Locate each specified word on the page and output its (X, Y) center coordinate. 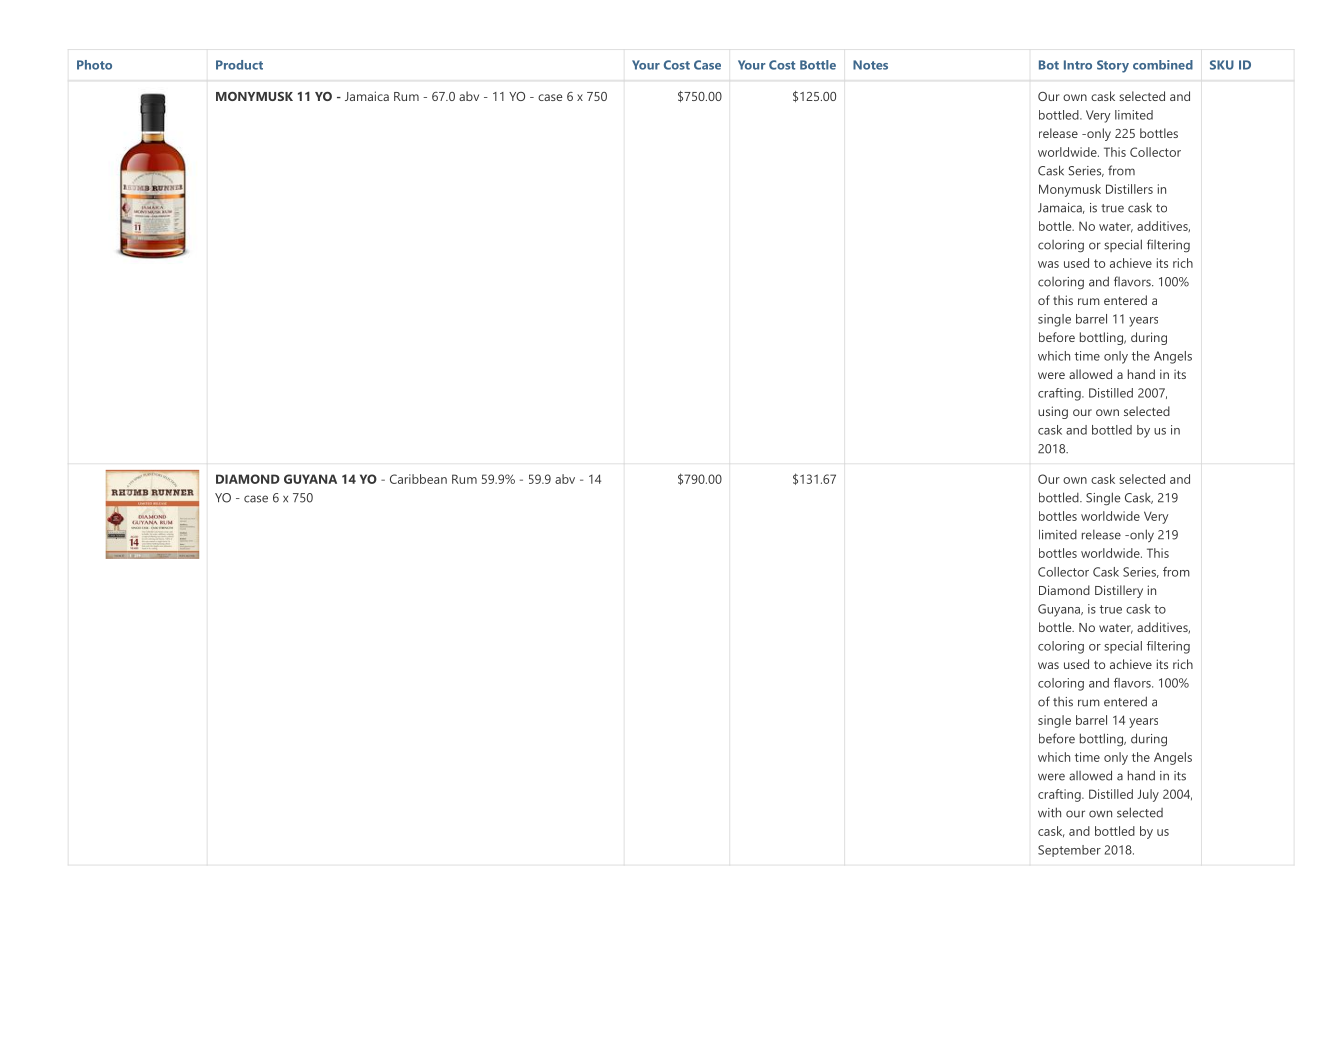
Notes (870, 65)
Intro (1078, 65)
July (1148, 795)
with (1049, 812)
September (1069, 851)
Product (239, 65)
